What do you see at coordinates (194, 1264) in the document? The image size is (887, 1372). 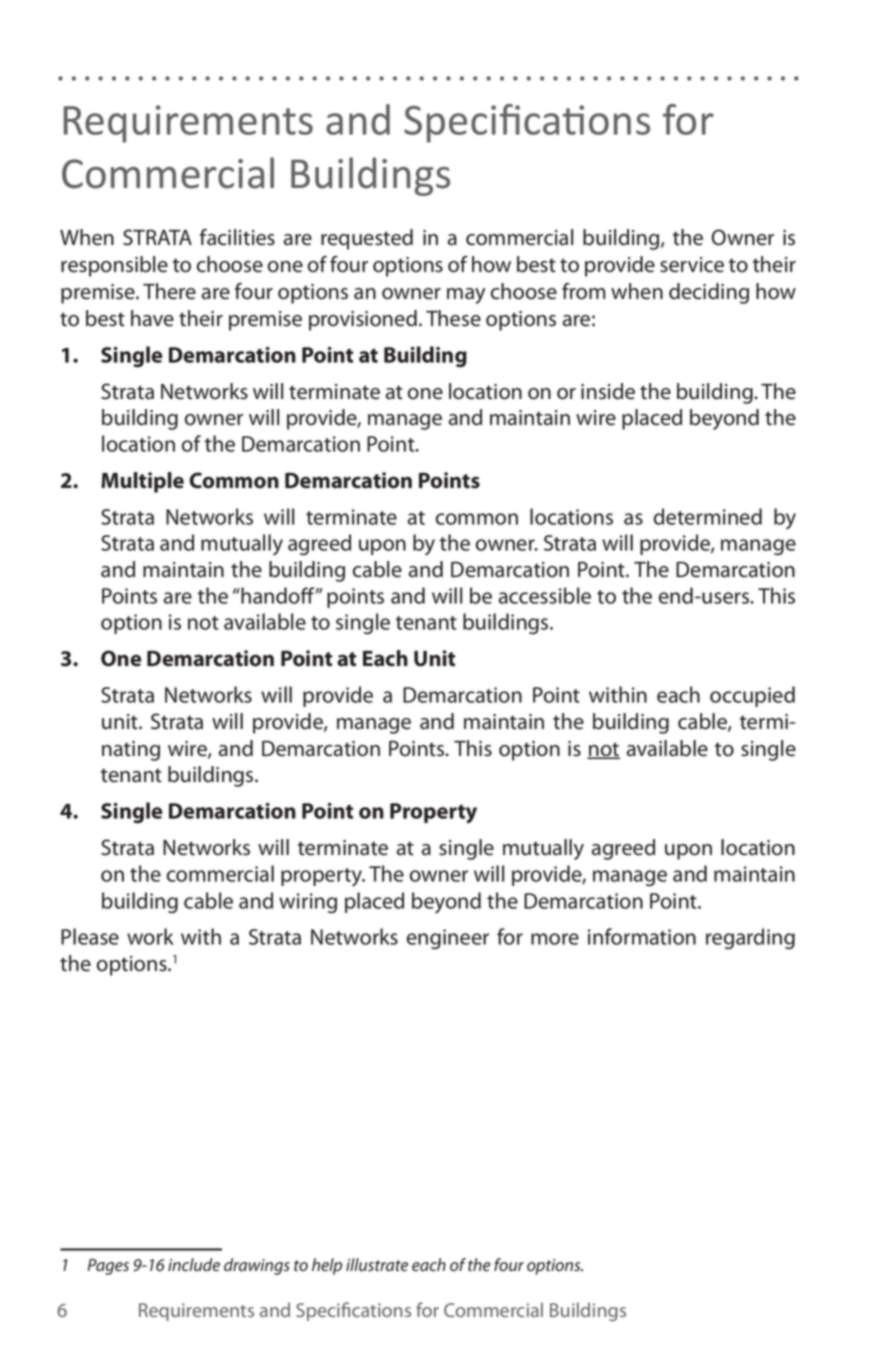 I see `include` at bounding box center [194, 1264].
